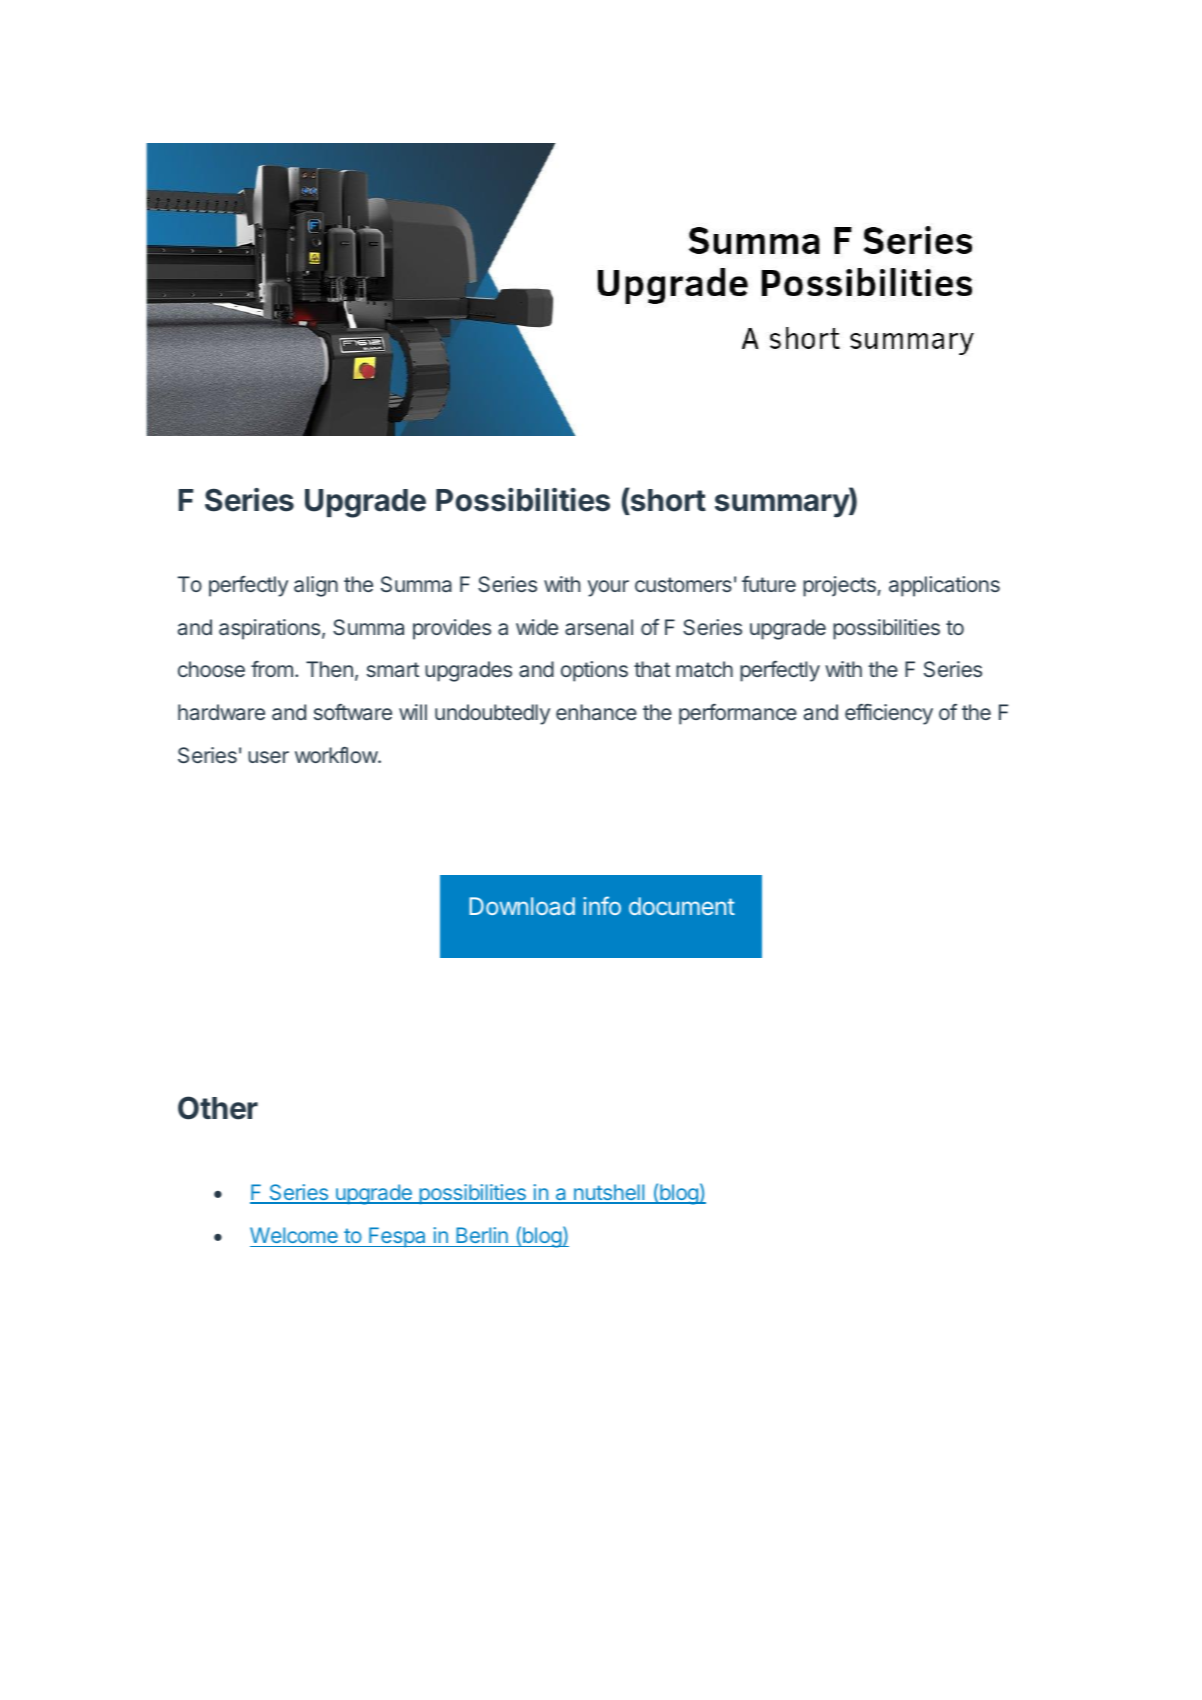  Describe the element at coordinates (609, 1193) in the screenshot. I see `nutshell` at that location.
